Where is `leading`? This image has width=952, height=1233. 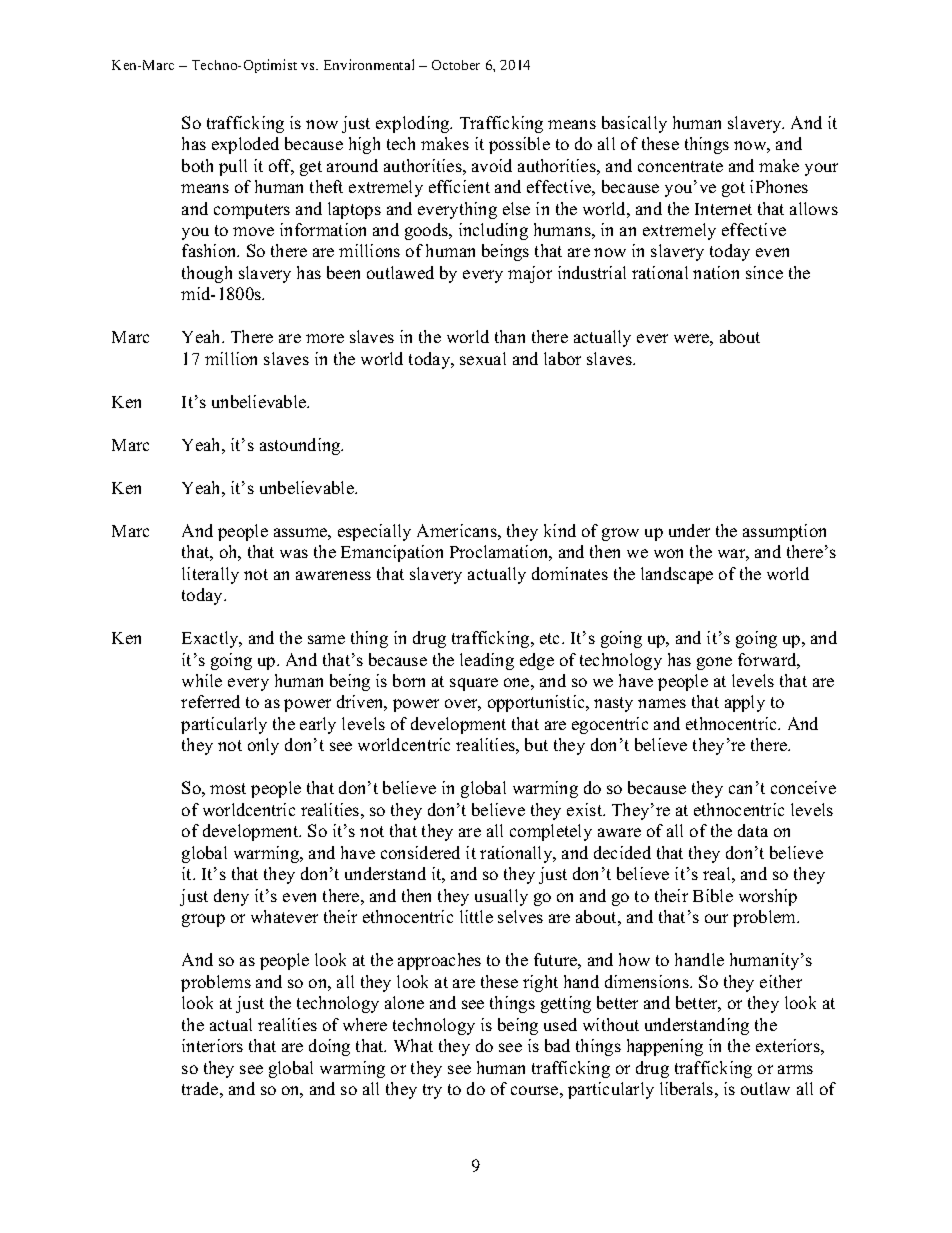 leading is located at coordinates (487, 661).
